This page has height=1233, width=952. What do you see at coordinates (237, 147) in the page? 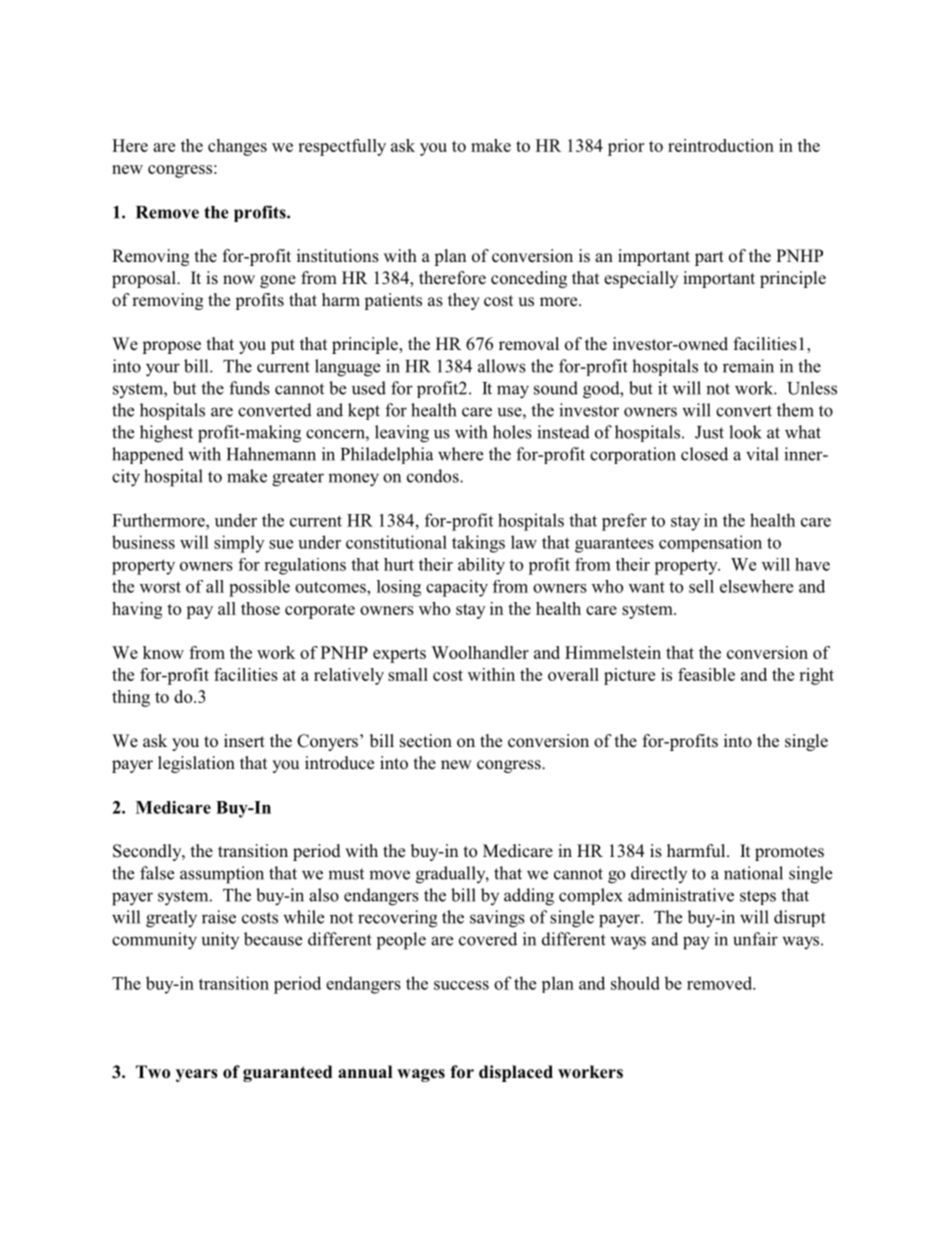
I see `changes` at bounding box center [237, 147].
